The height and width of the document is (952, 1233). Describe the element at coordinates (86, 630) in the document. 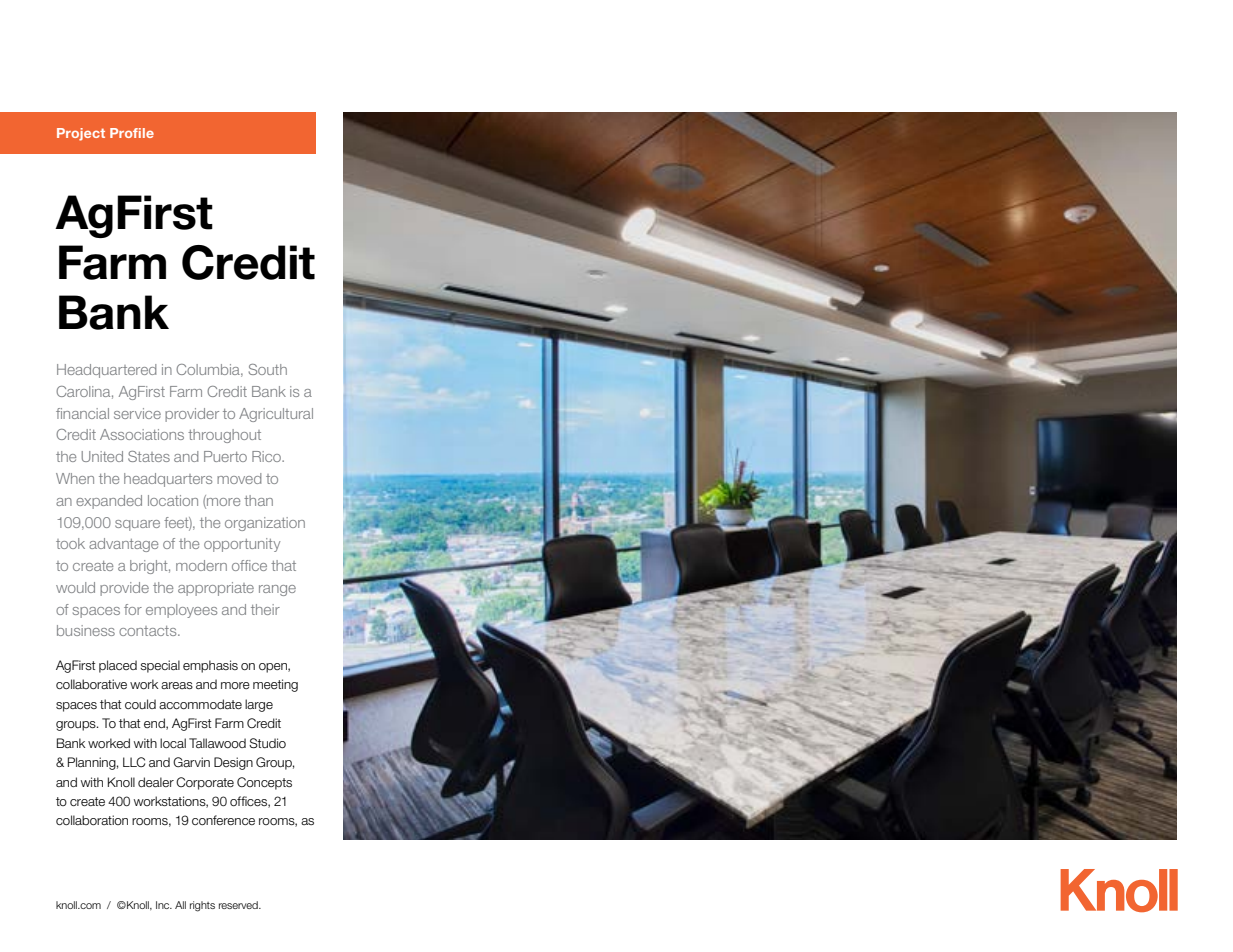

I see `business` at that location.
